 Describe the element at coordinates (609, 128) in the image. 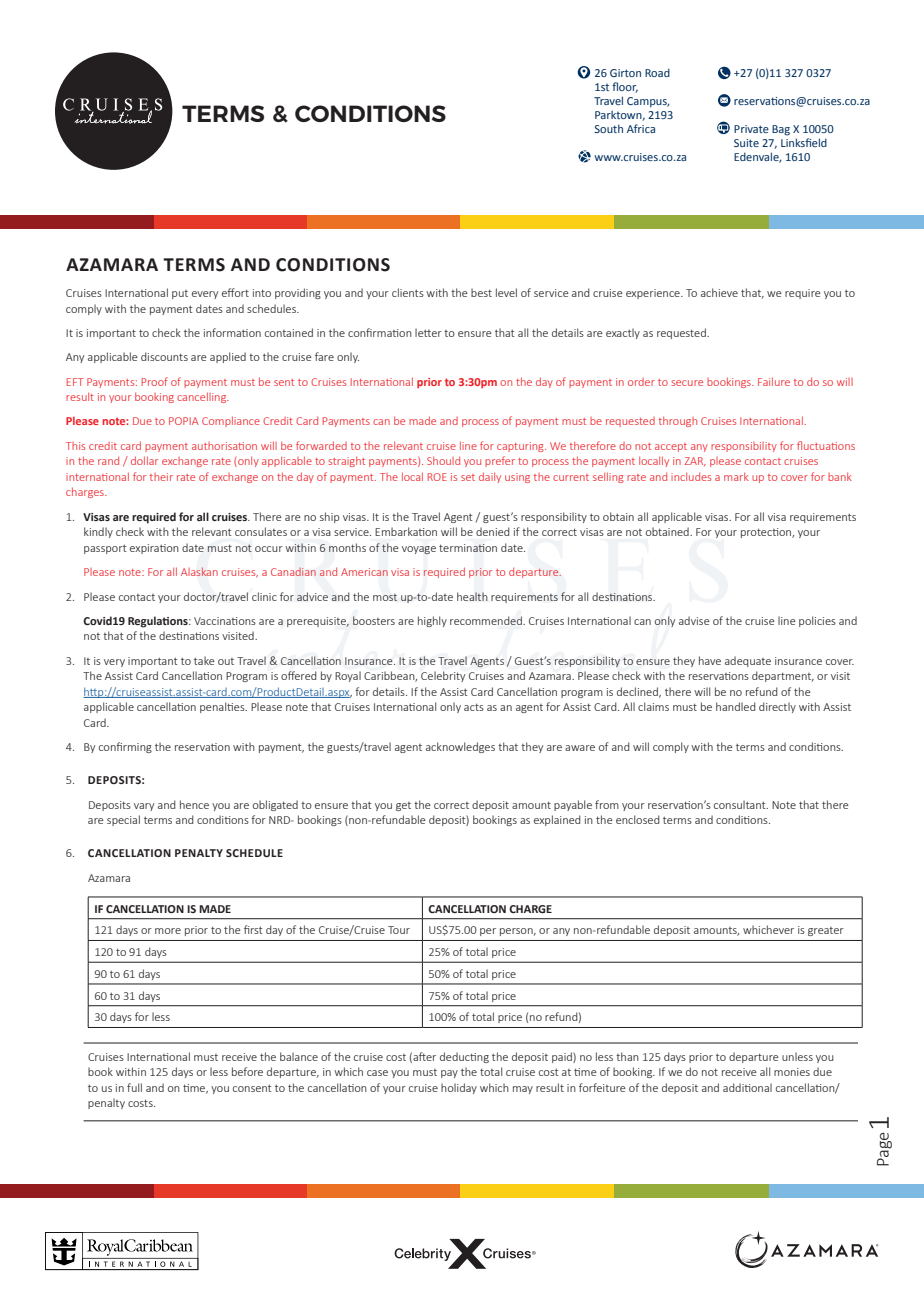

I see `South` at that location.
